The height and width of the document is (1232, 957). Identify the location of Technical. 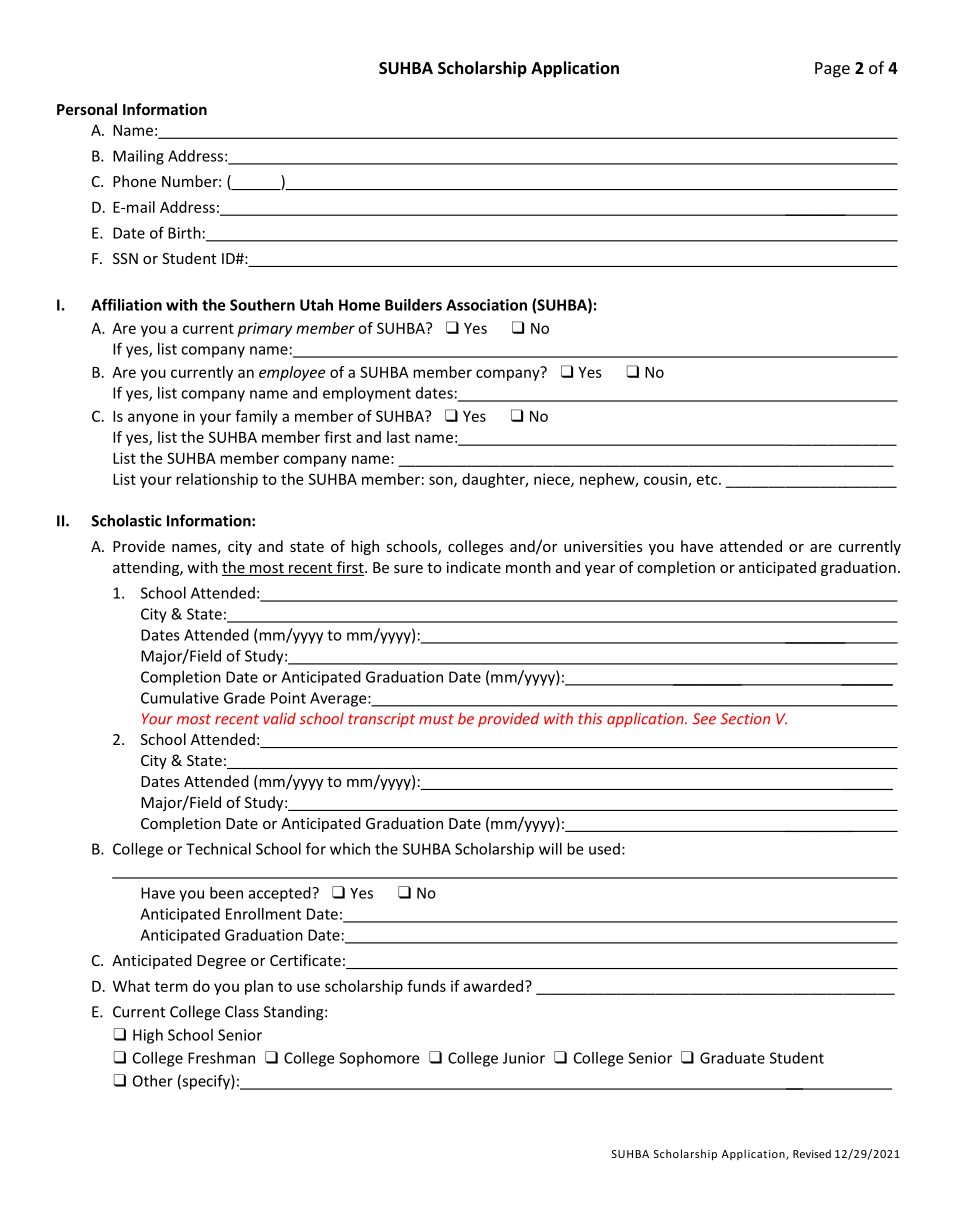
(218, 849).
